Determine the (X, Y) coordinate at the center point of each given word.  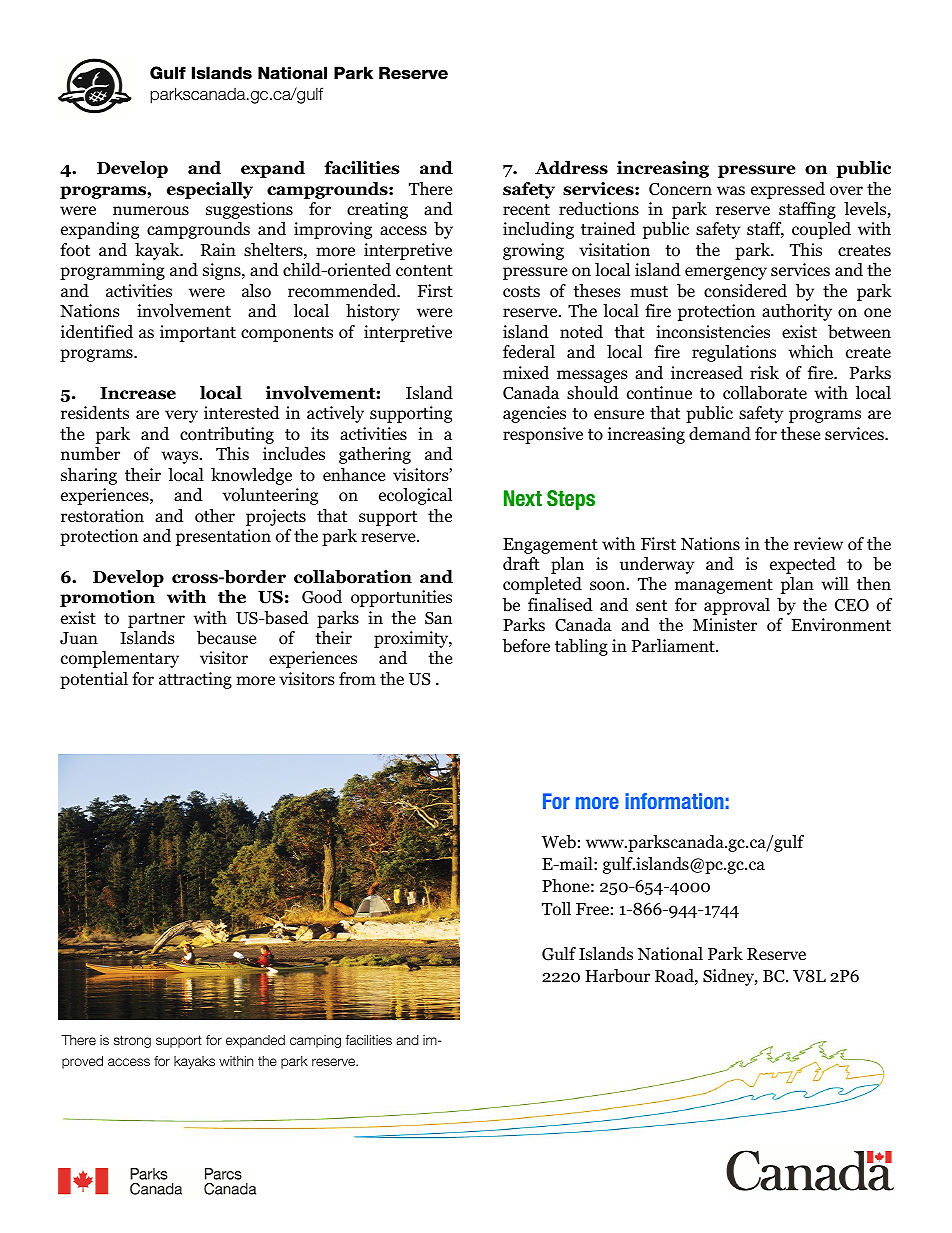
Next (523, 498)
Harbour (617, 976)
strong (132, 1041)
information (674, 801)
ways (181, 457)
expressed (788, 190)
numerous (151, 211)
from (357, 679)
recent (526, 209)
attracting (195, 680)
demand (720, 434)
